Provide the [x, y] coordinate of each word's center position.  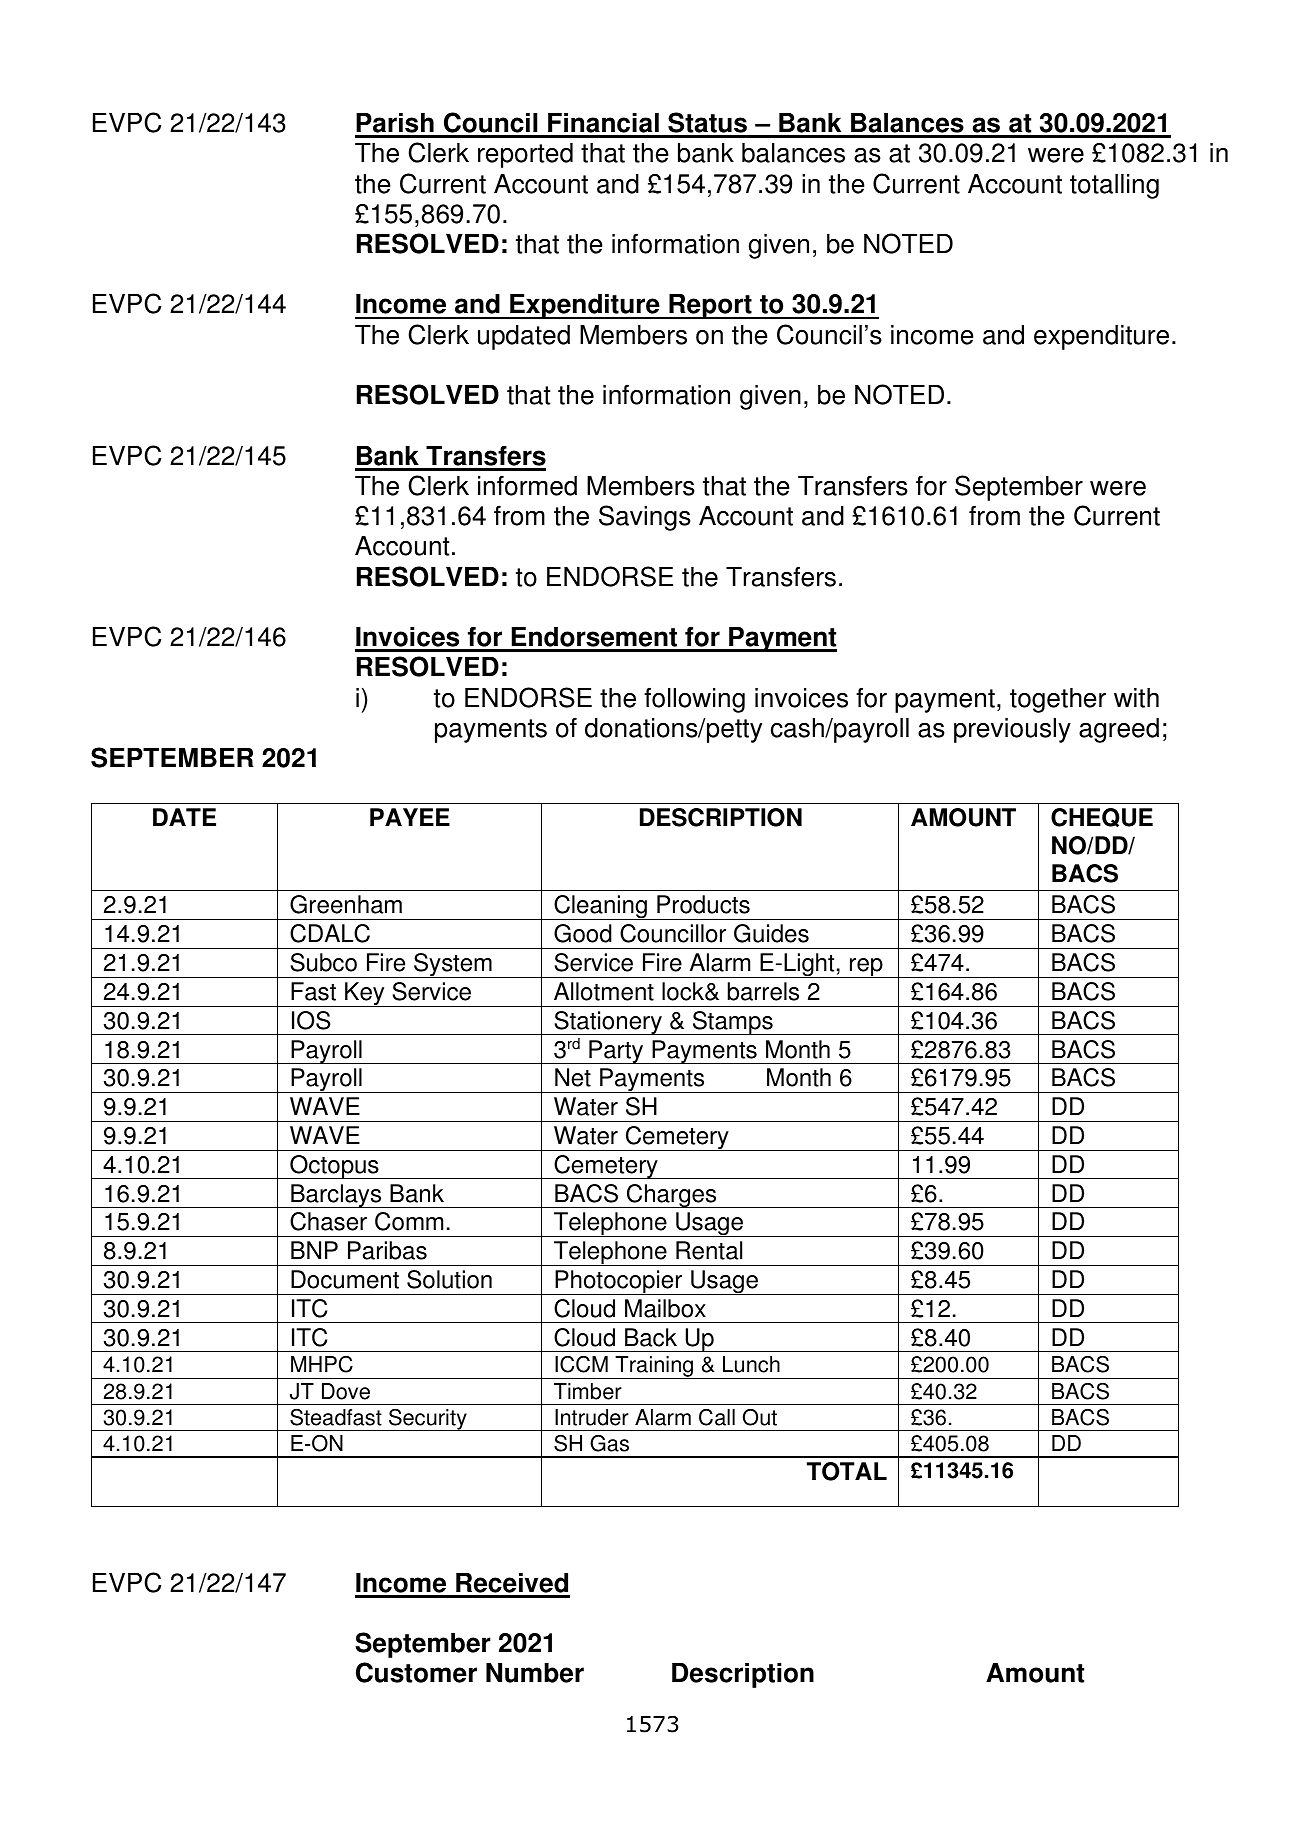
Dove [346, 1391]
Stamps [733, 1023]
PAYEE [410, 817]
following [694, 700]
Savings [645, 518]
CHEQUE [1102, 817]
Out [760, 1417]
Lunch [751, 1364]
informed [527, 485]
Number [535, 1673]
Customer [416, 1672]
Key [365, 994]
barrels [763, 991]
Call [717, 1417]
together [1058, 700]
